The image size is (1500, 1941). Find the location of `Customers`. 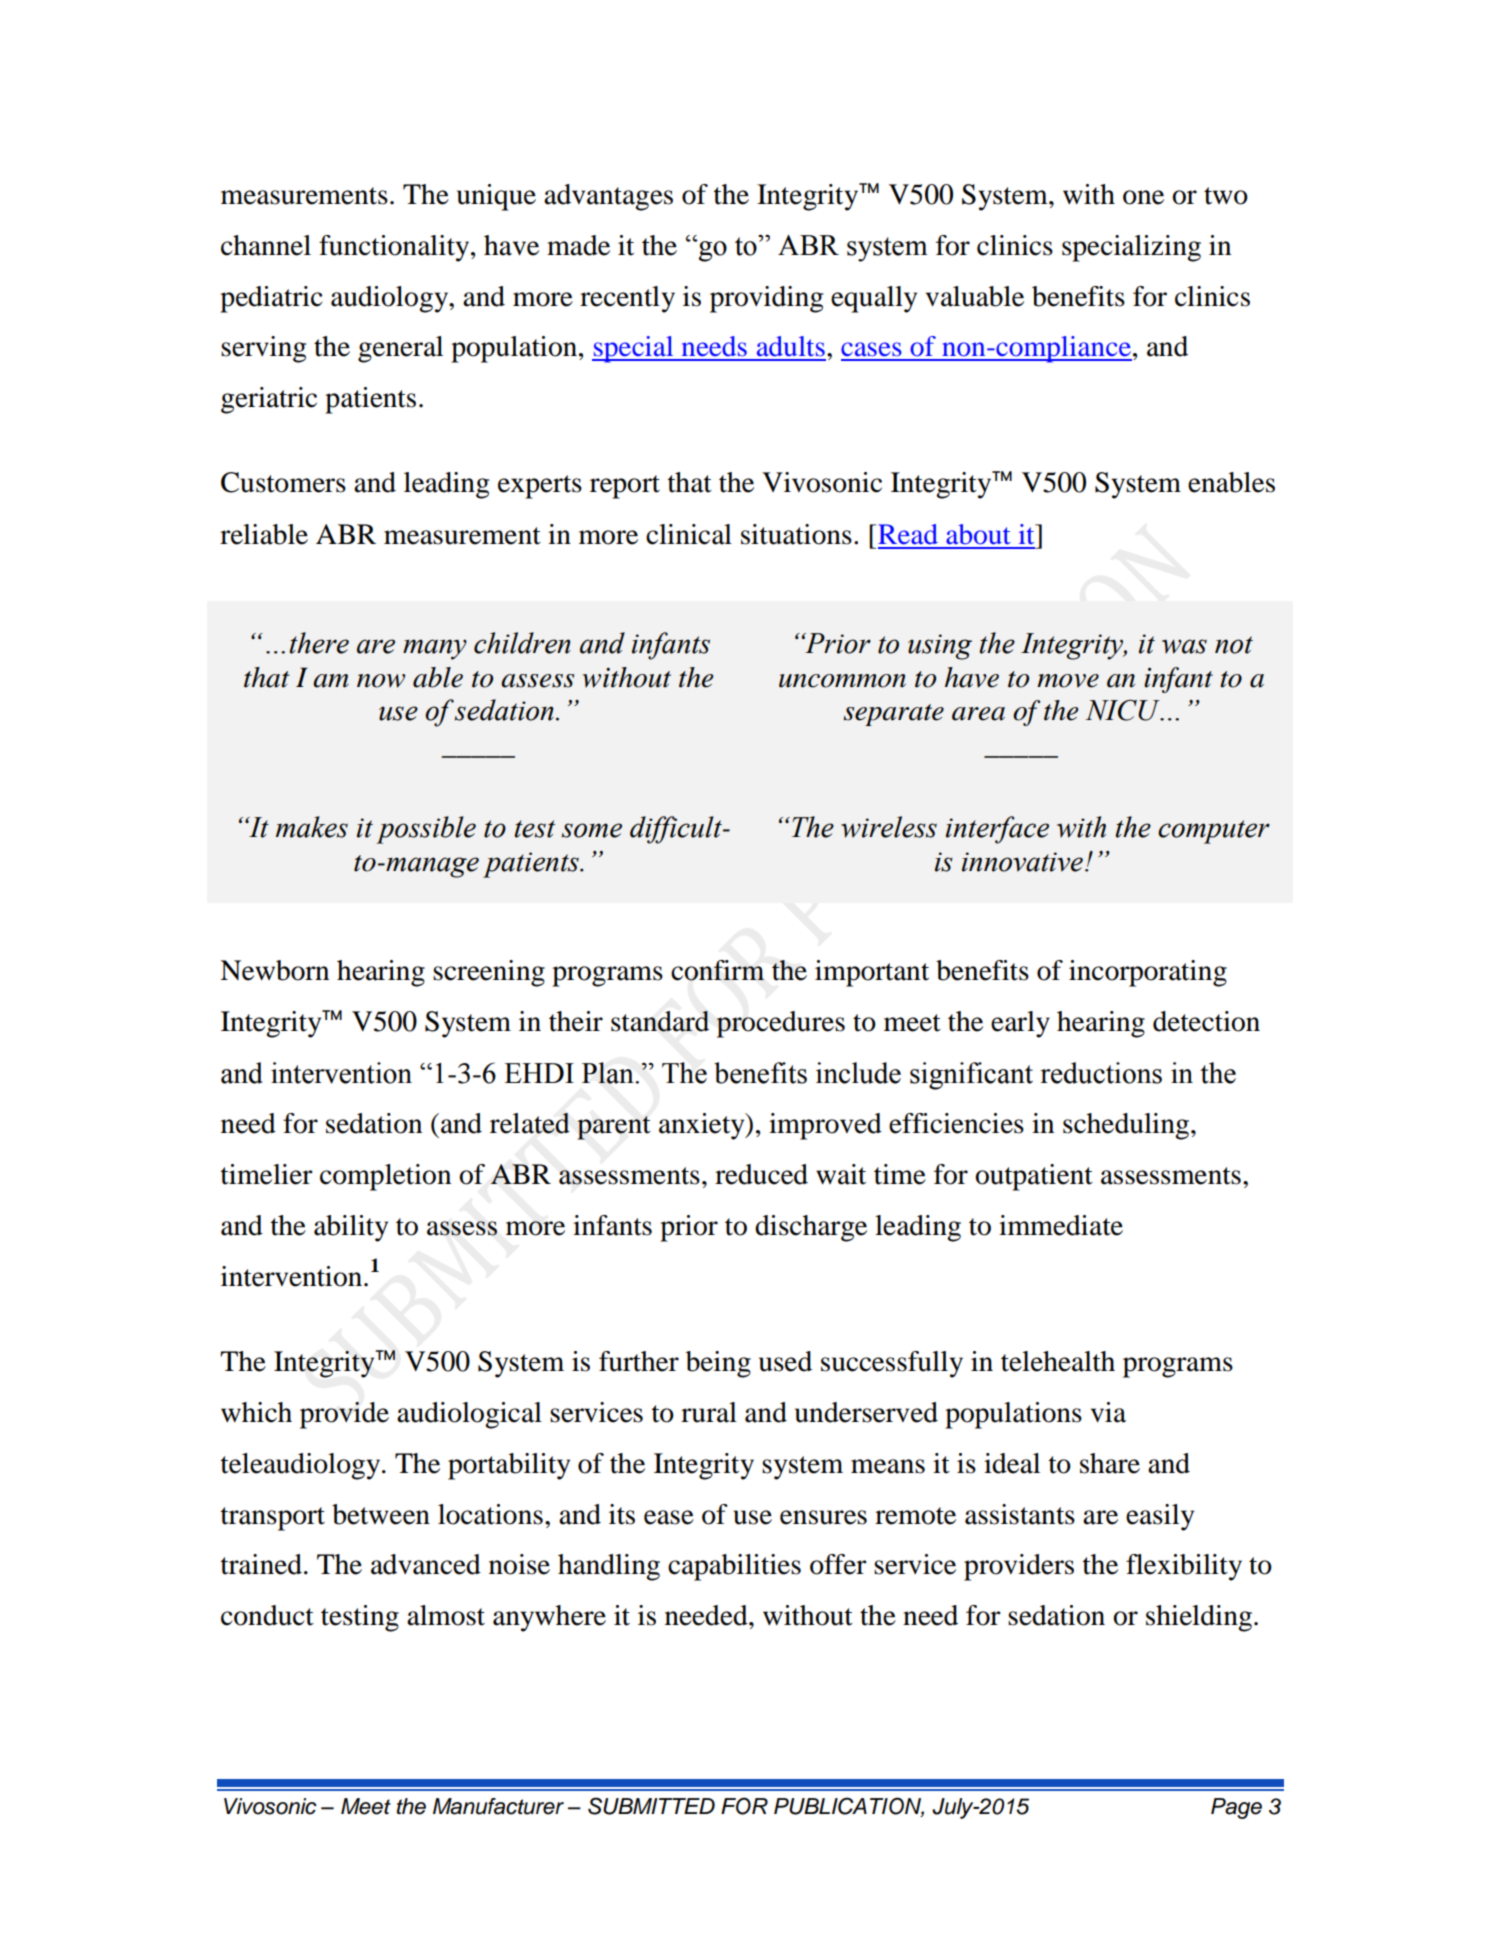

Customers is located at coordinates (283, 482).
